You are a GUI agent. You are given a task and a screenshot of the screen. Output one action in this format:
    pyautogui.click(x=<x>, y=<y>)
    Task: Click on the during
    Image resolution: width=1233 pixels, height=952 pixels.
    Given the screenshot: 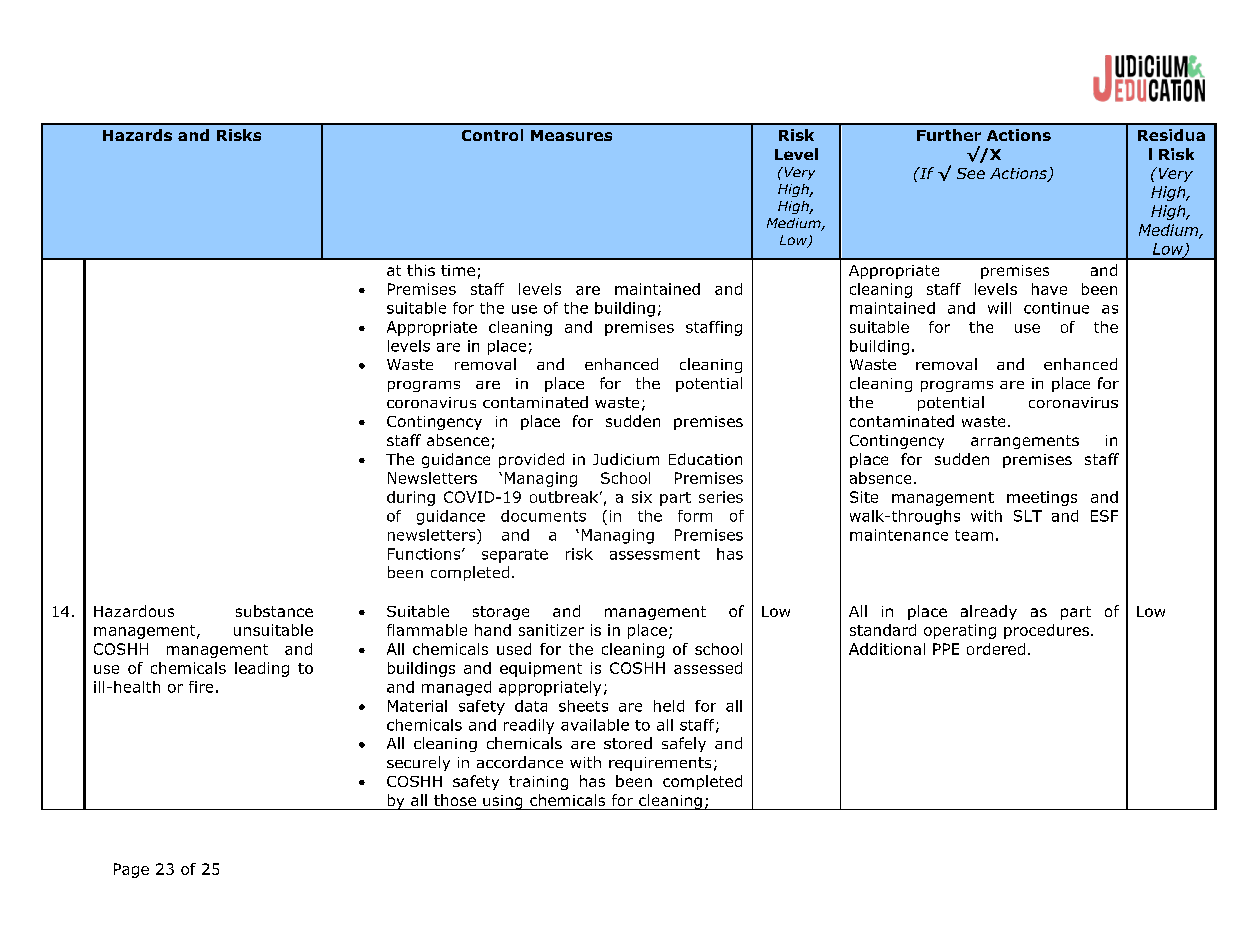 What is the action you would take?
    pyautogui.click(x=411, y=498)
